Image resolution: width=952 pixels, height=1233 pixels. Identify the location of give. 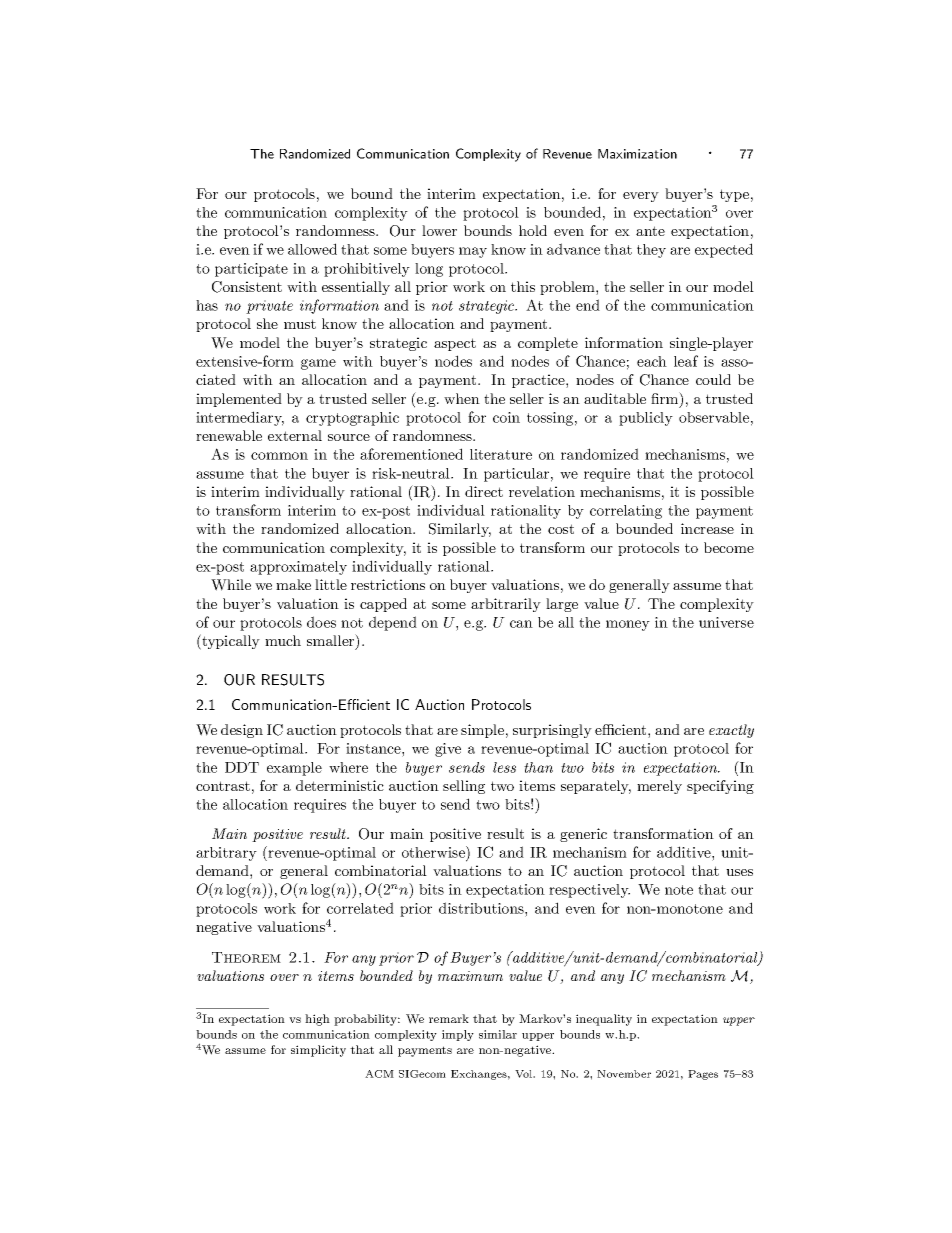
(448, 750).
